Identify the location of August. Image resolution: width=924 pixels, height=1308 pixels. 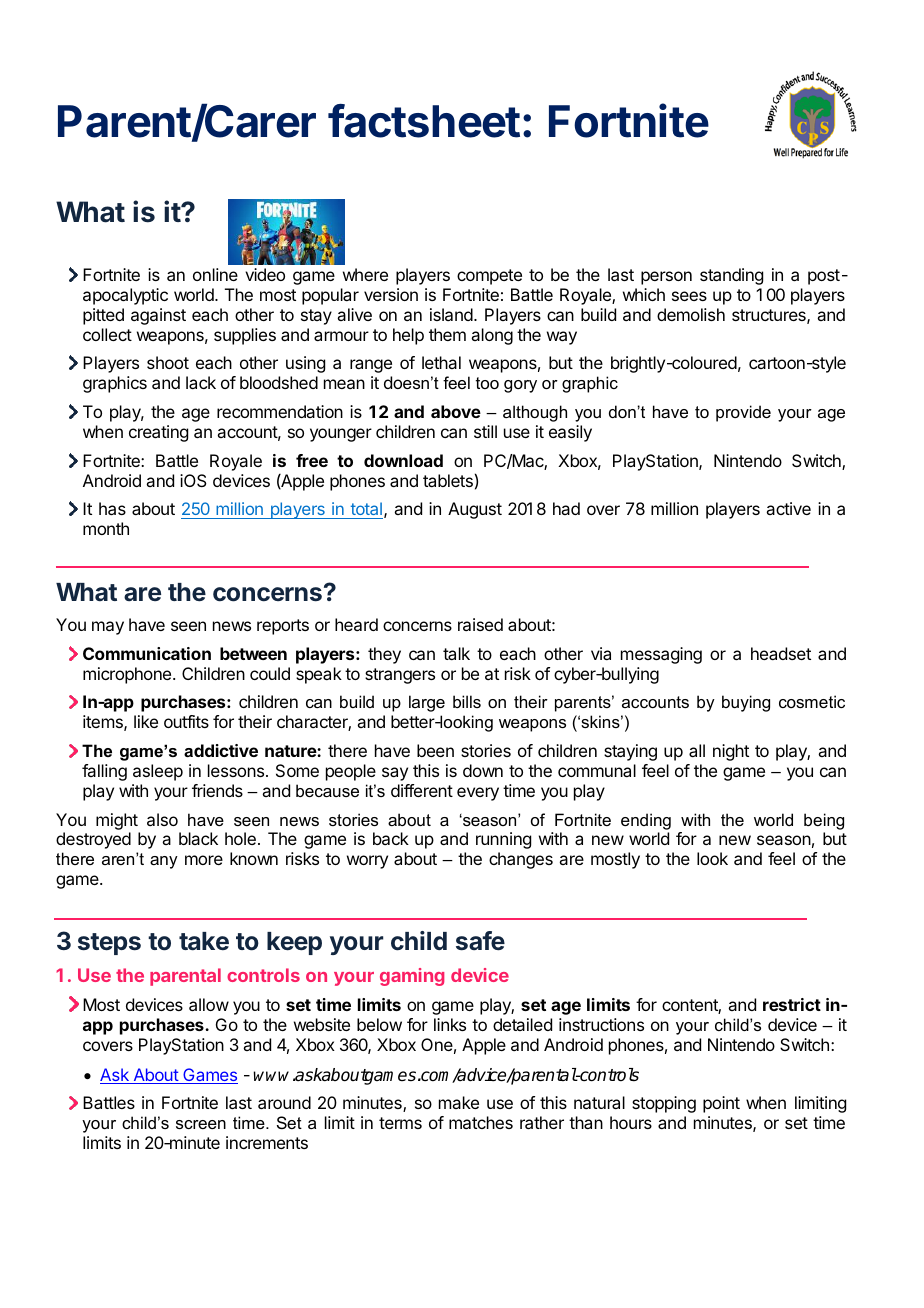
(475, 510).
